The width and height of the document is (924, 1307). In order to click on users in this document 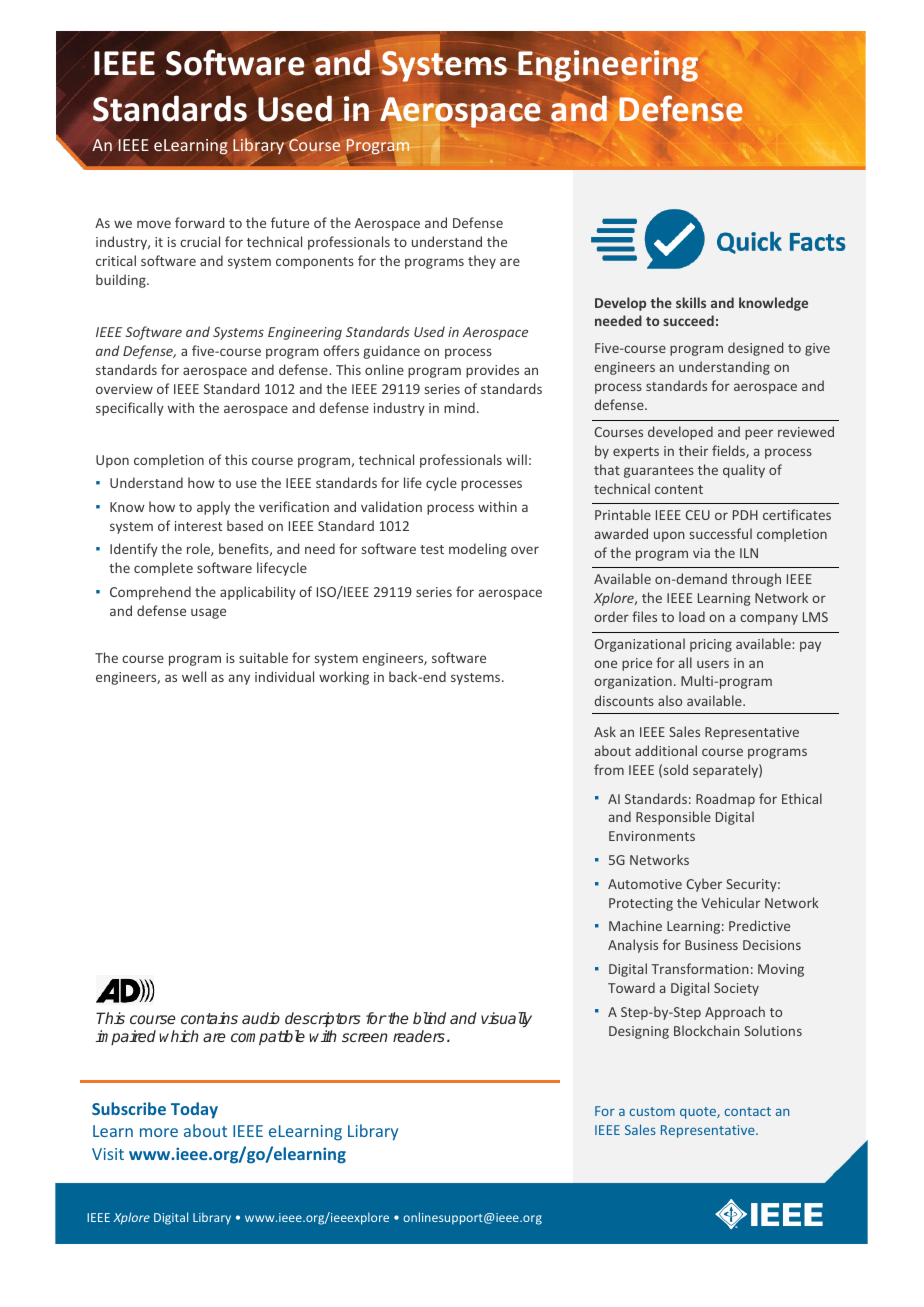, I will do `click(713, 664)`.
